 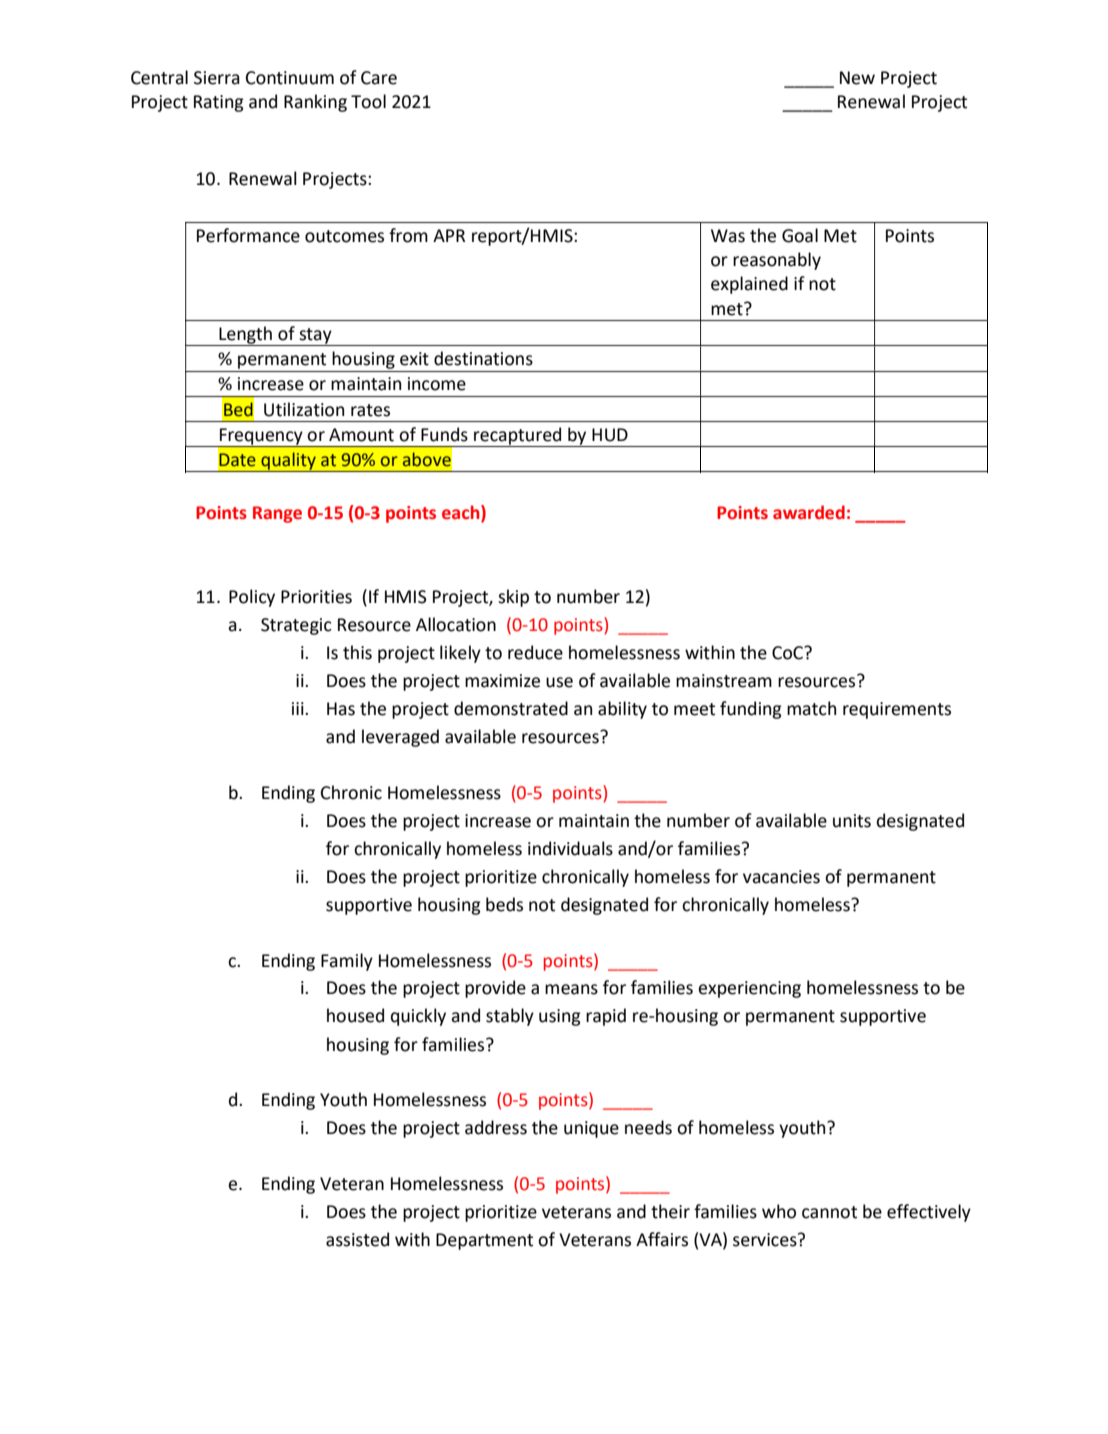 What do you see at coordinates (357, 1239) in the page?
I see `assisted` at bounding box center [357, 1239].
